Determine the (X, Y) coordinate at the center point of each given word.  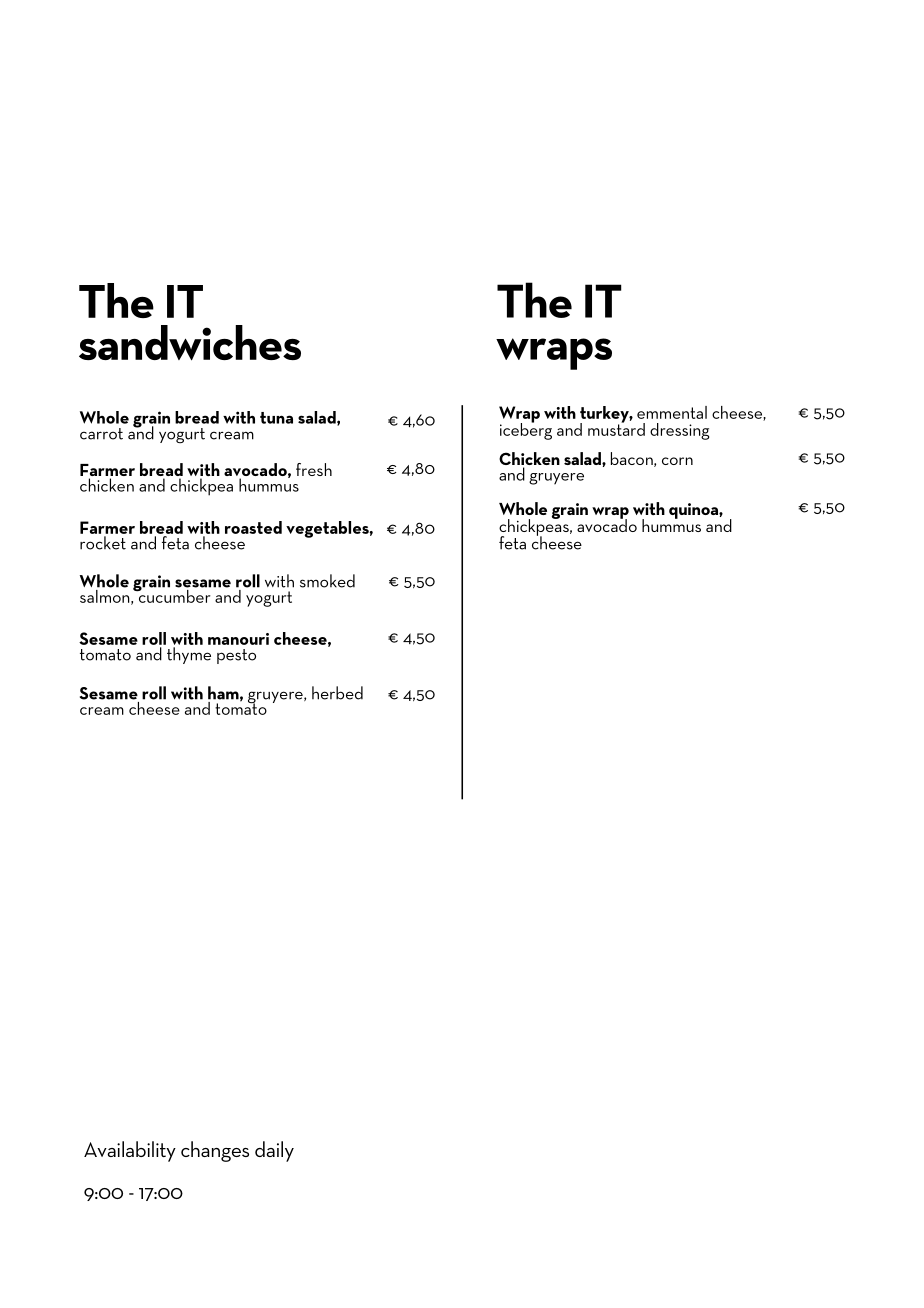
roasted (253, 527)
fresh (314, 469)
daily (274, 1151)
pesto (236, 656)
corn (677, 461)
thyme (189, 655)
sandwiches (190, 343)
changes (215, 1151)
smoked (327, 581)
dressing (679, 431)
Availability (130, 1151)
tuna (276, 418)
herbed (337, 693)
